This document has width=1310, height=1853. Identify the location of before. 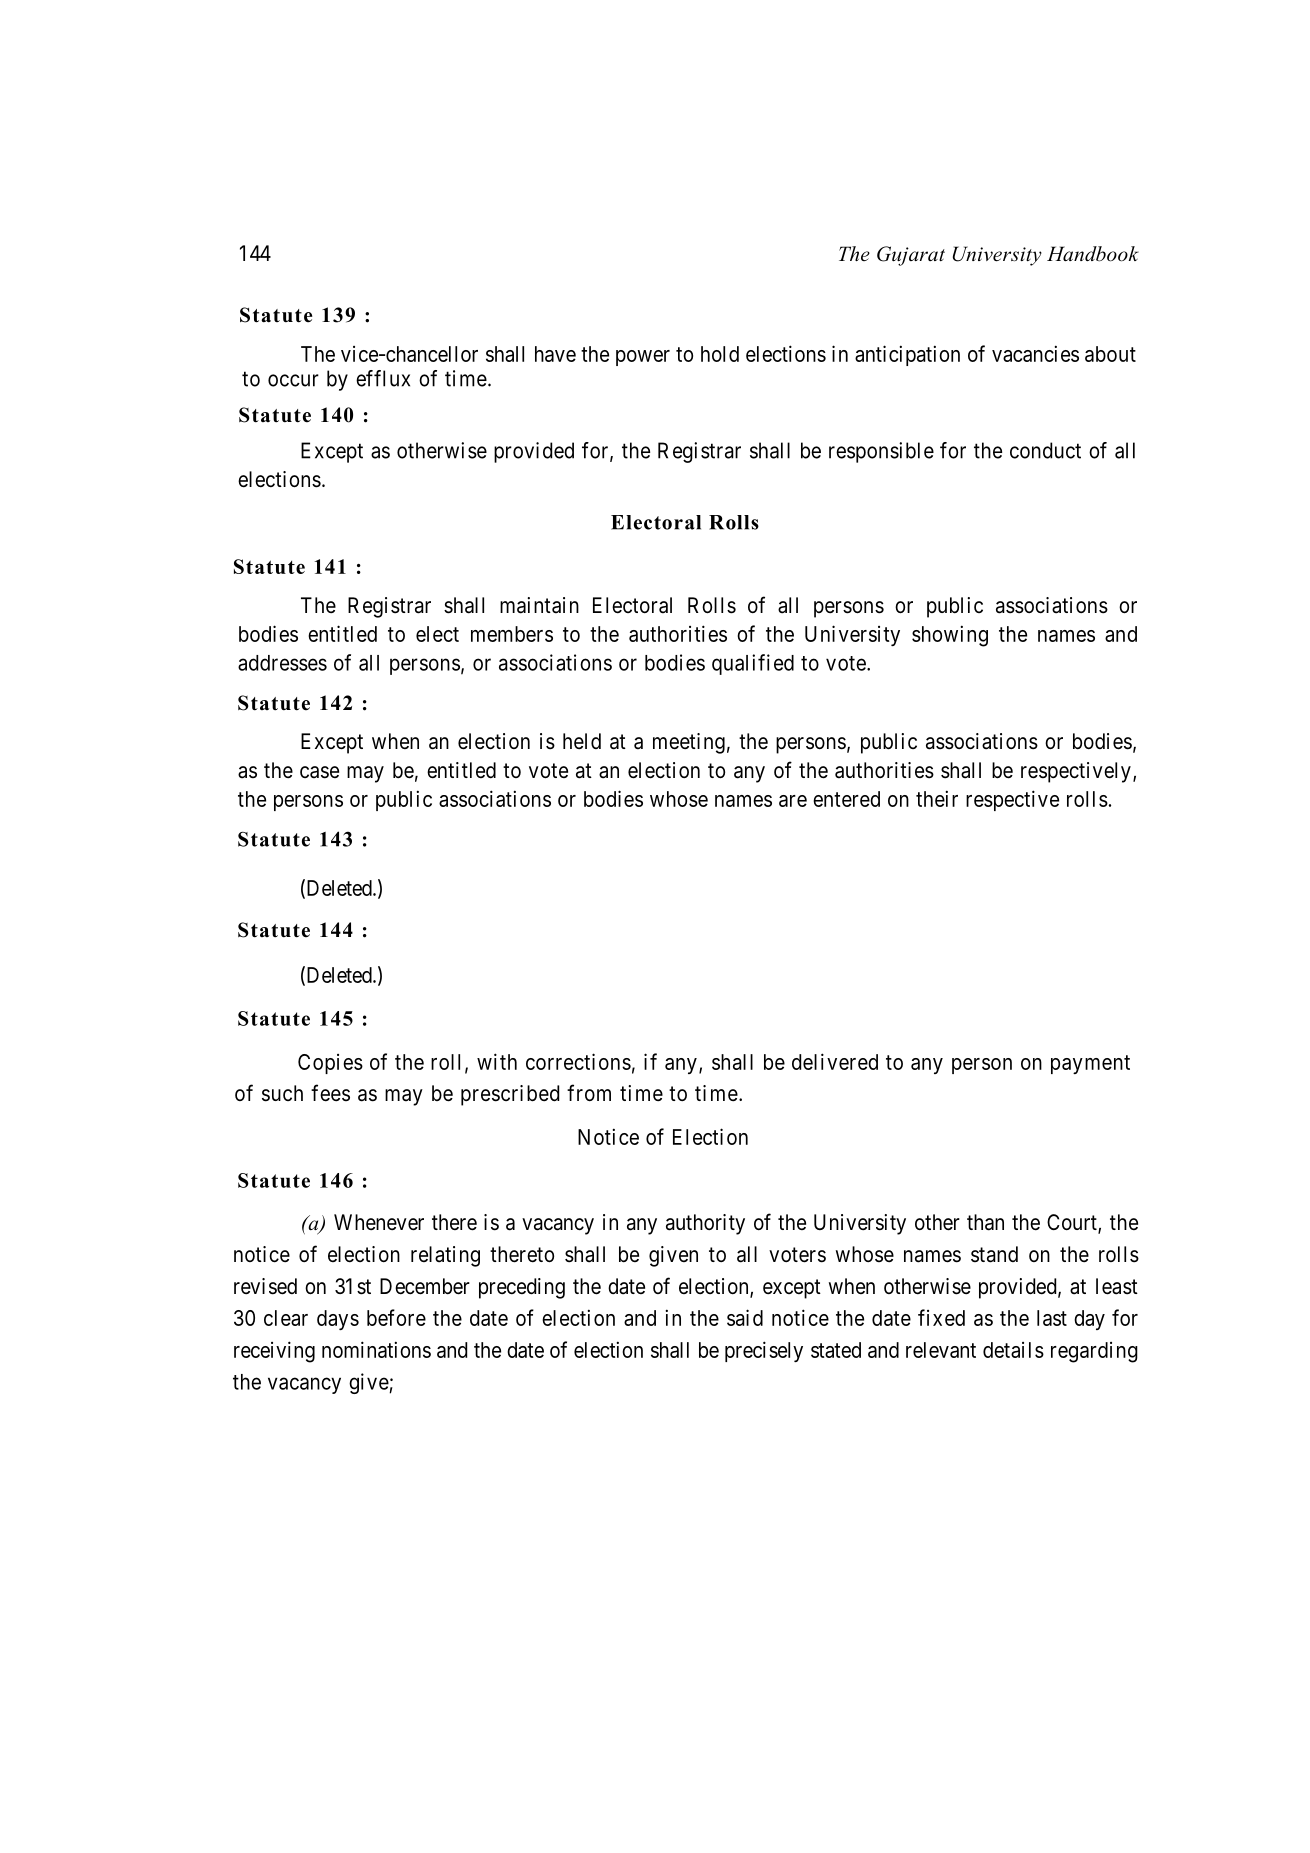
(396, 1317).
